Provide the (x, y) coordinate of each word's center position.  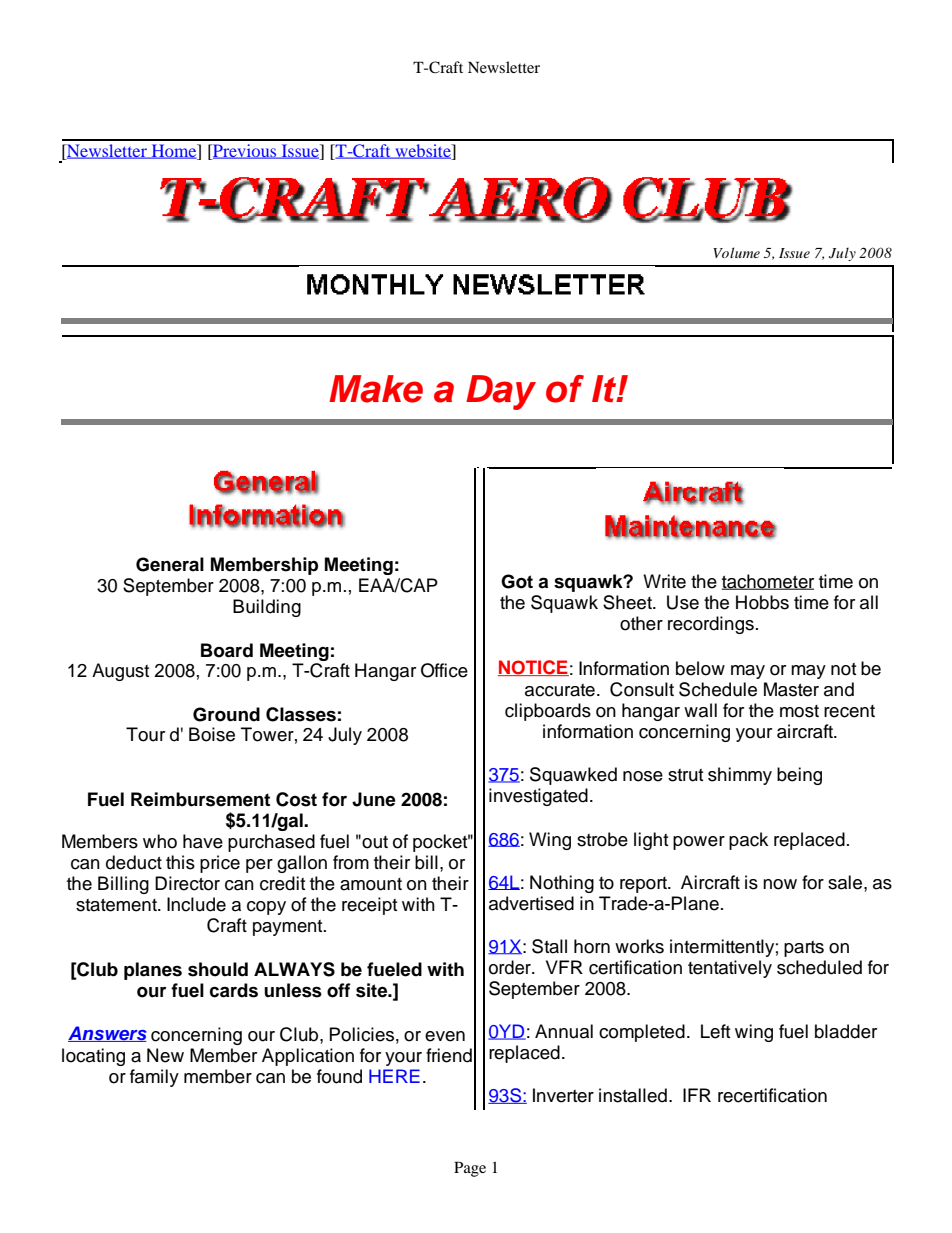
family (154, 1078)
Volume (736, 252)
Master (791, 689)
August (120, 672)
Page (470, 1169)
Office (444, 670)
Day (501, 392)
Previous (245, 152)
